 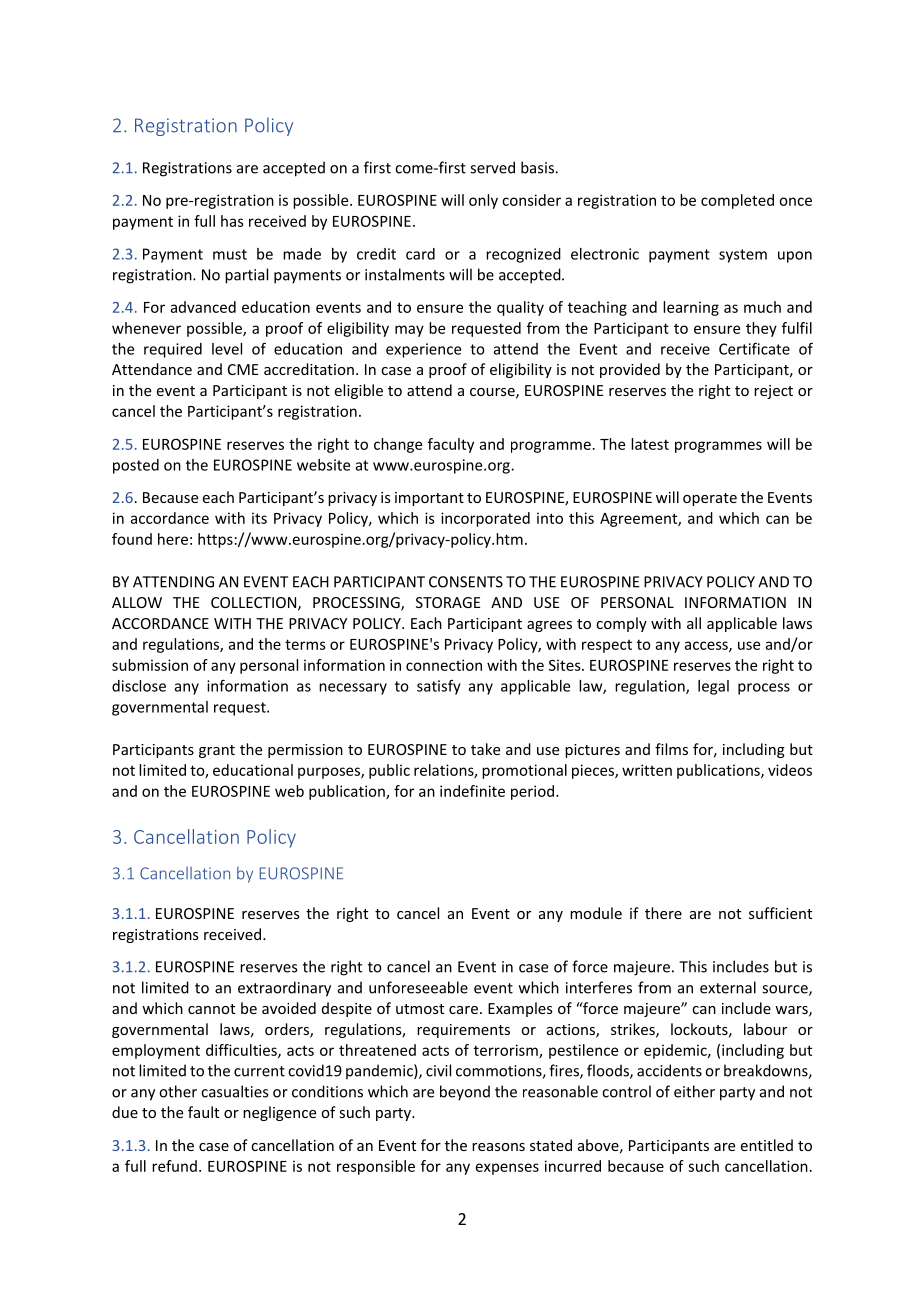 What do you see at coordinates (217, 751) in the screenshot?
I see `grant` at bounding box center [217, 751].
